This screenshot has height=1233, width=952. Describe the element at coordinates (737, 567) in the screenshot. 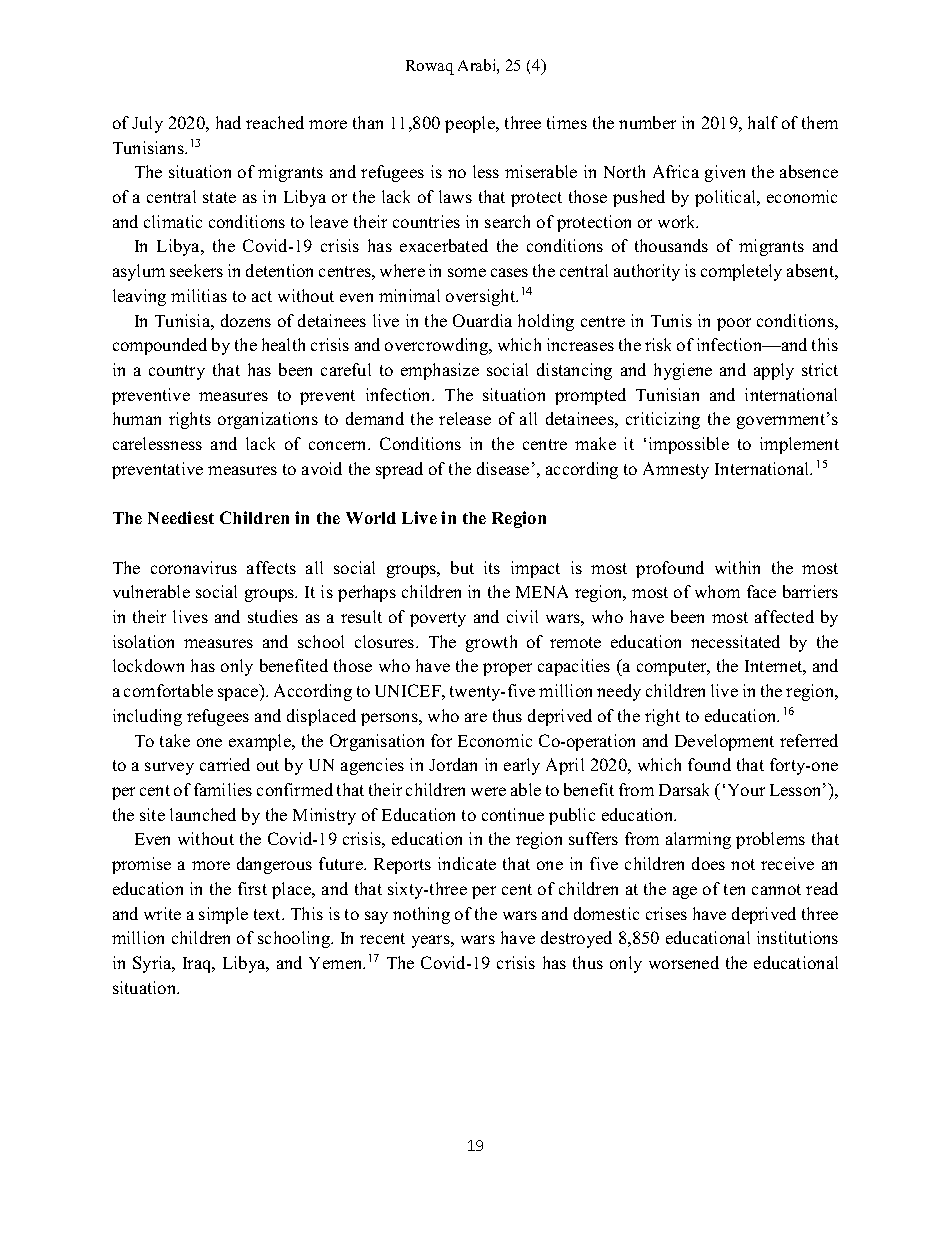

I see `within` at that location.
